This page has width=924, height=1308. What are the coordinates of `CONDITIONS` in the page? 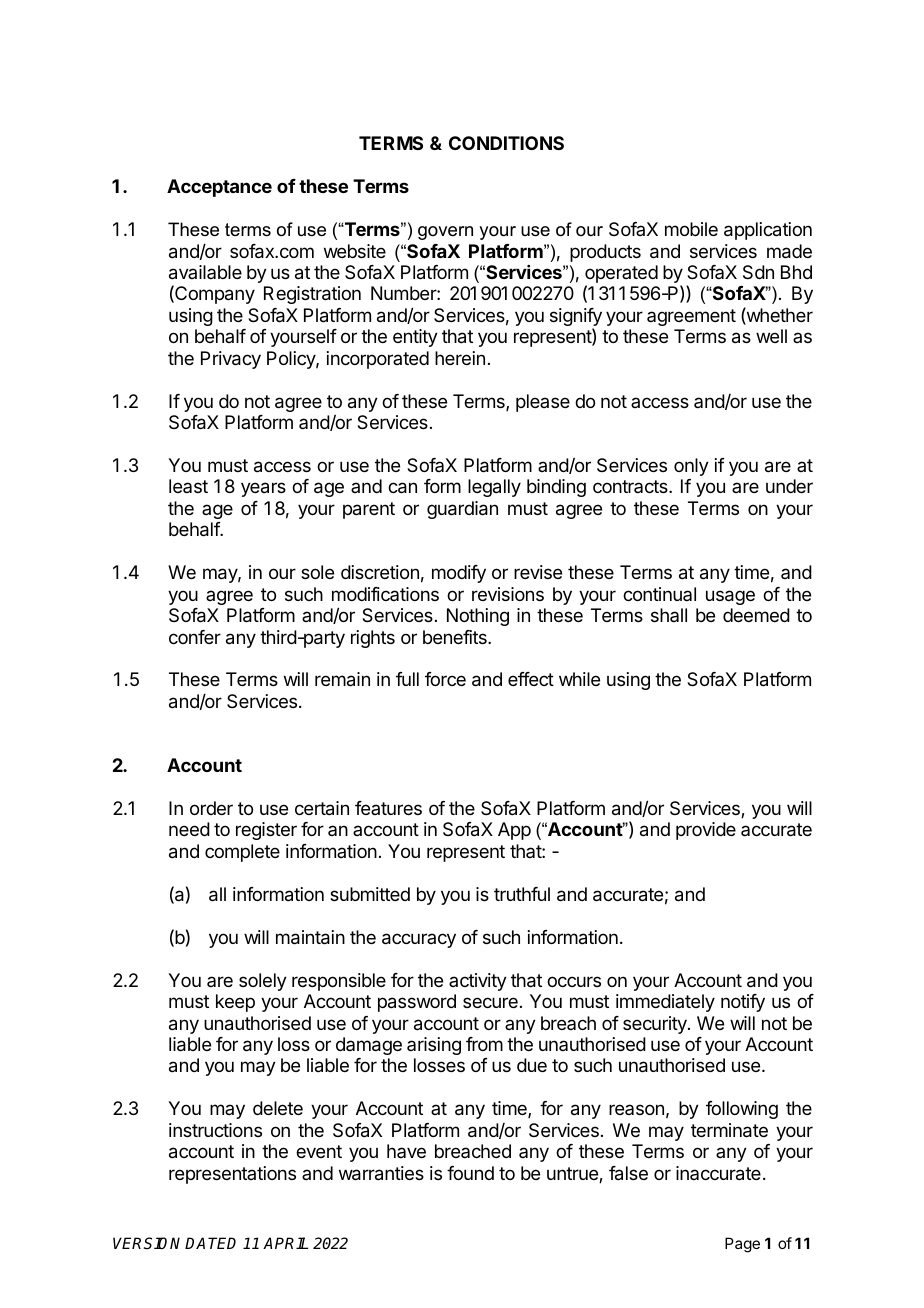 It's located at (506, 143).
